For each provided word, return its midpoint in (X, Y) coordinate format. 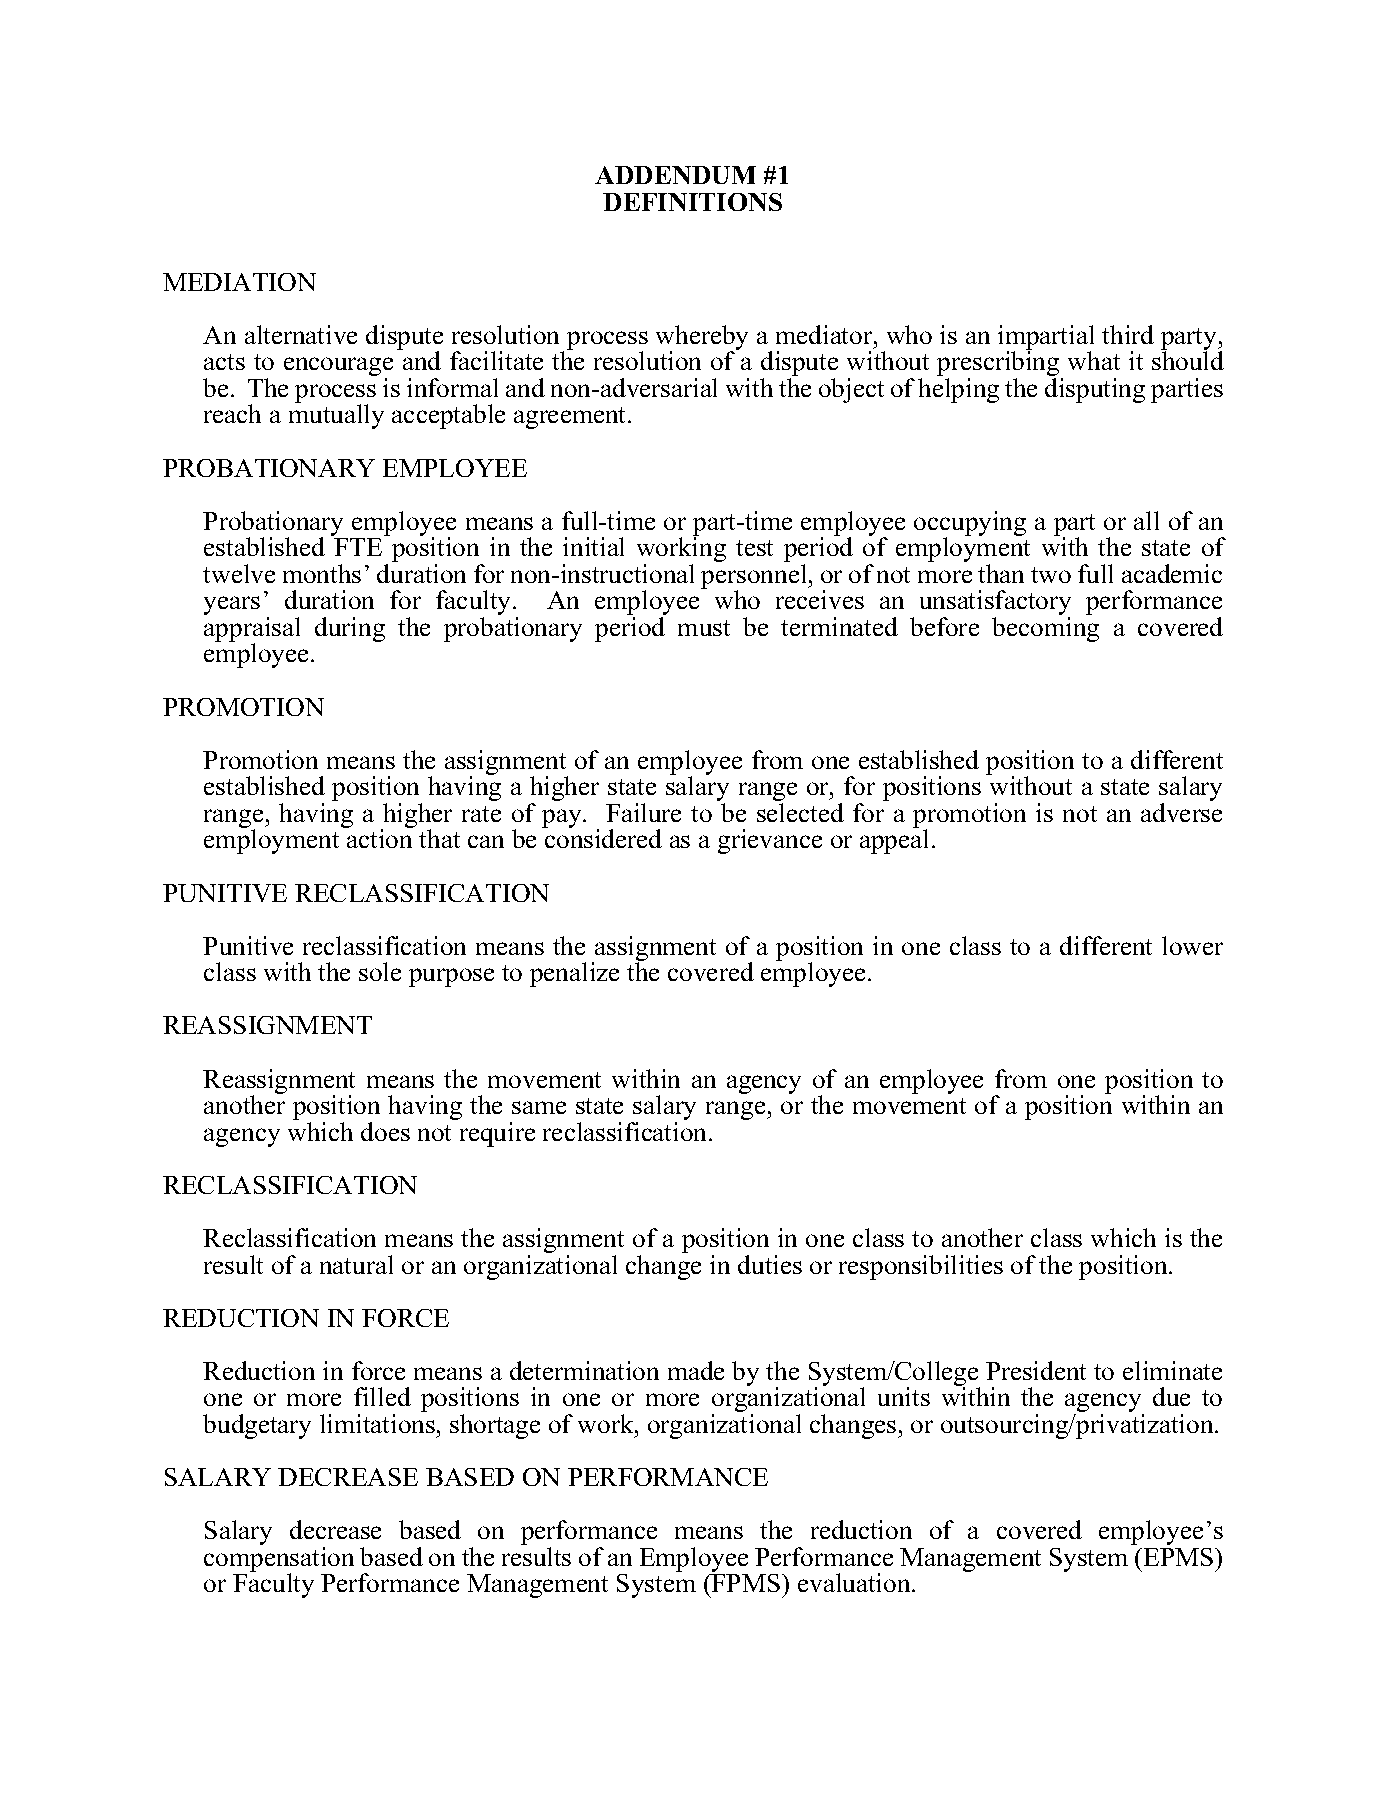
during (350, 629)
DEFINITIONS (692, 202)
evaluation (855, 1582)
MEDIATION (239, 282)
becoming (1045, 629)
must (704, 628)
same (539, 1107)
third (1128, 334)
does (385, 1131)
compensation (279, 1560)
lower (1192, 945)
